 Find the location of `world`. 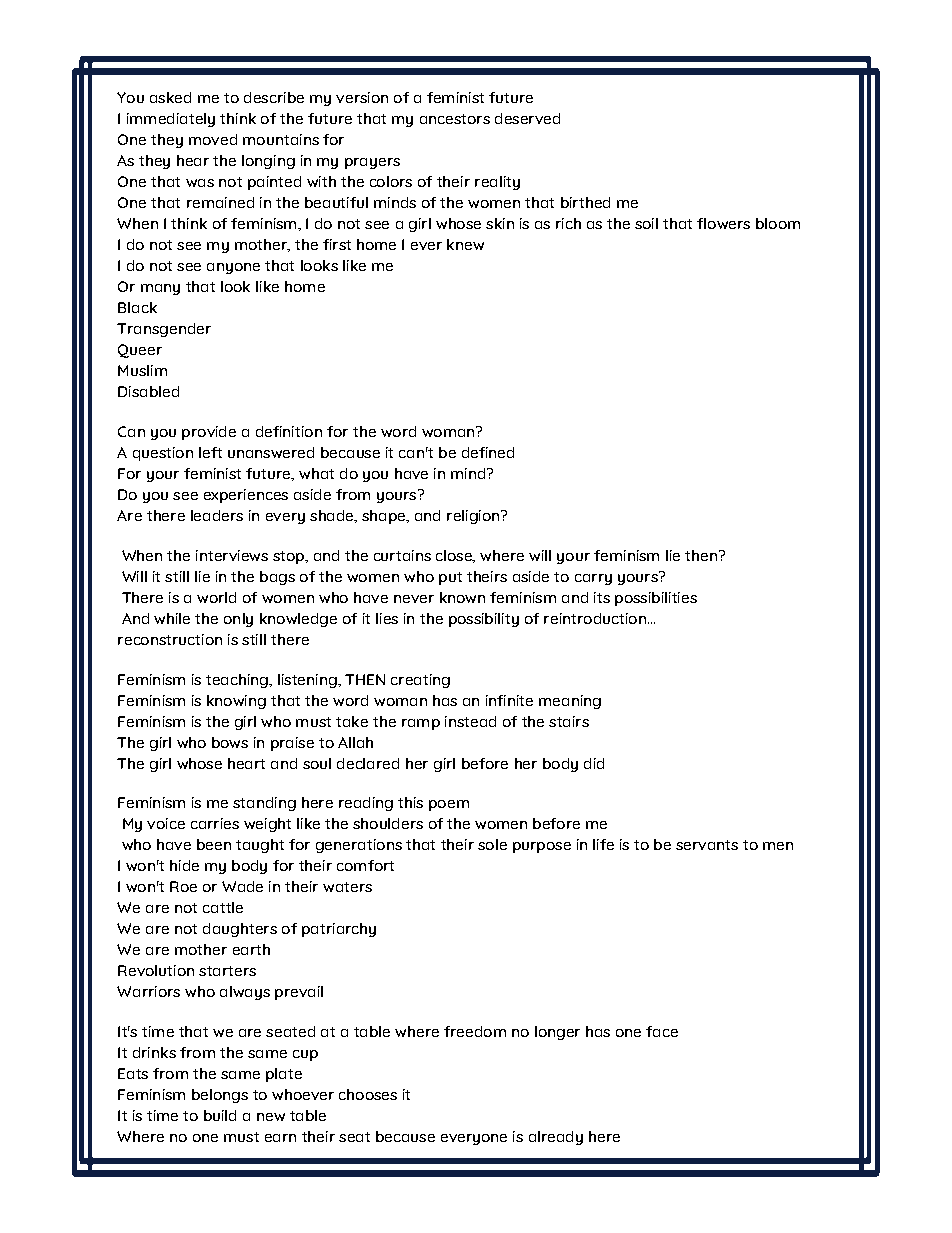

world is located at coordinates (216, 597).
